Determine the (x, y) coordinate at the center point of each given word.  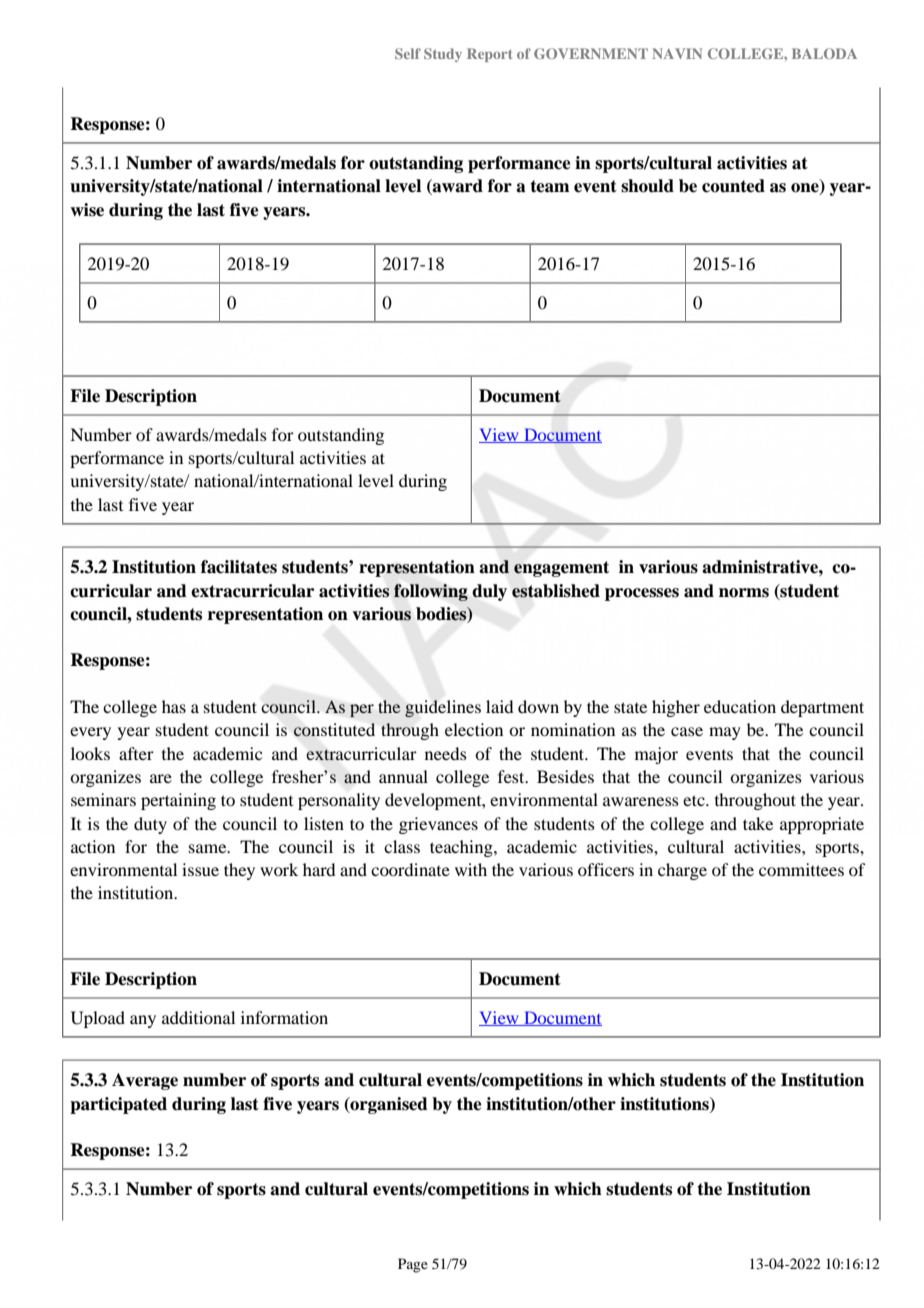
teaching (462, 848)
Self (408, 53)
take (758, 823)
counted (733, 186)
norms (744, 593)
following (431, 592)
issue (200, 869)
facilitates (239, 567)
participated (118, 1105)
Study (443, 55)
